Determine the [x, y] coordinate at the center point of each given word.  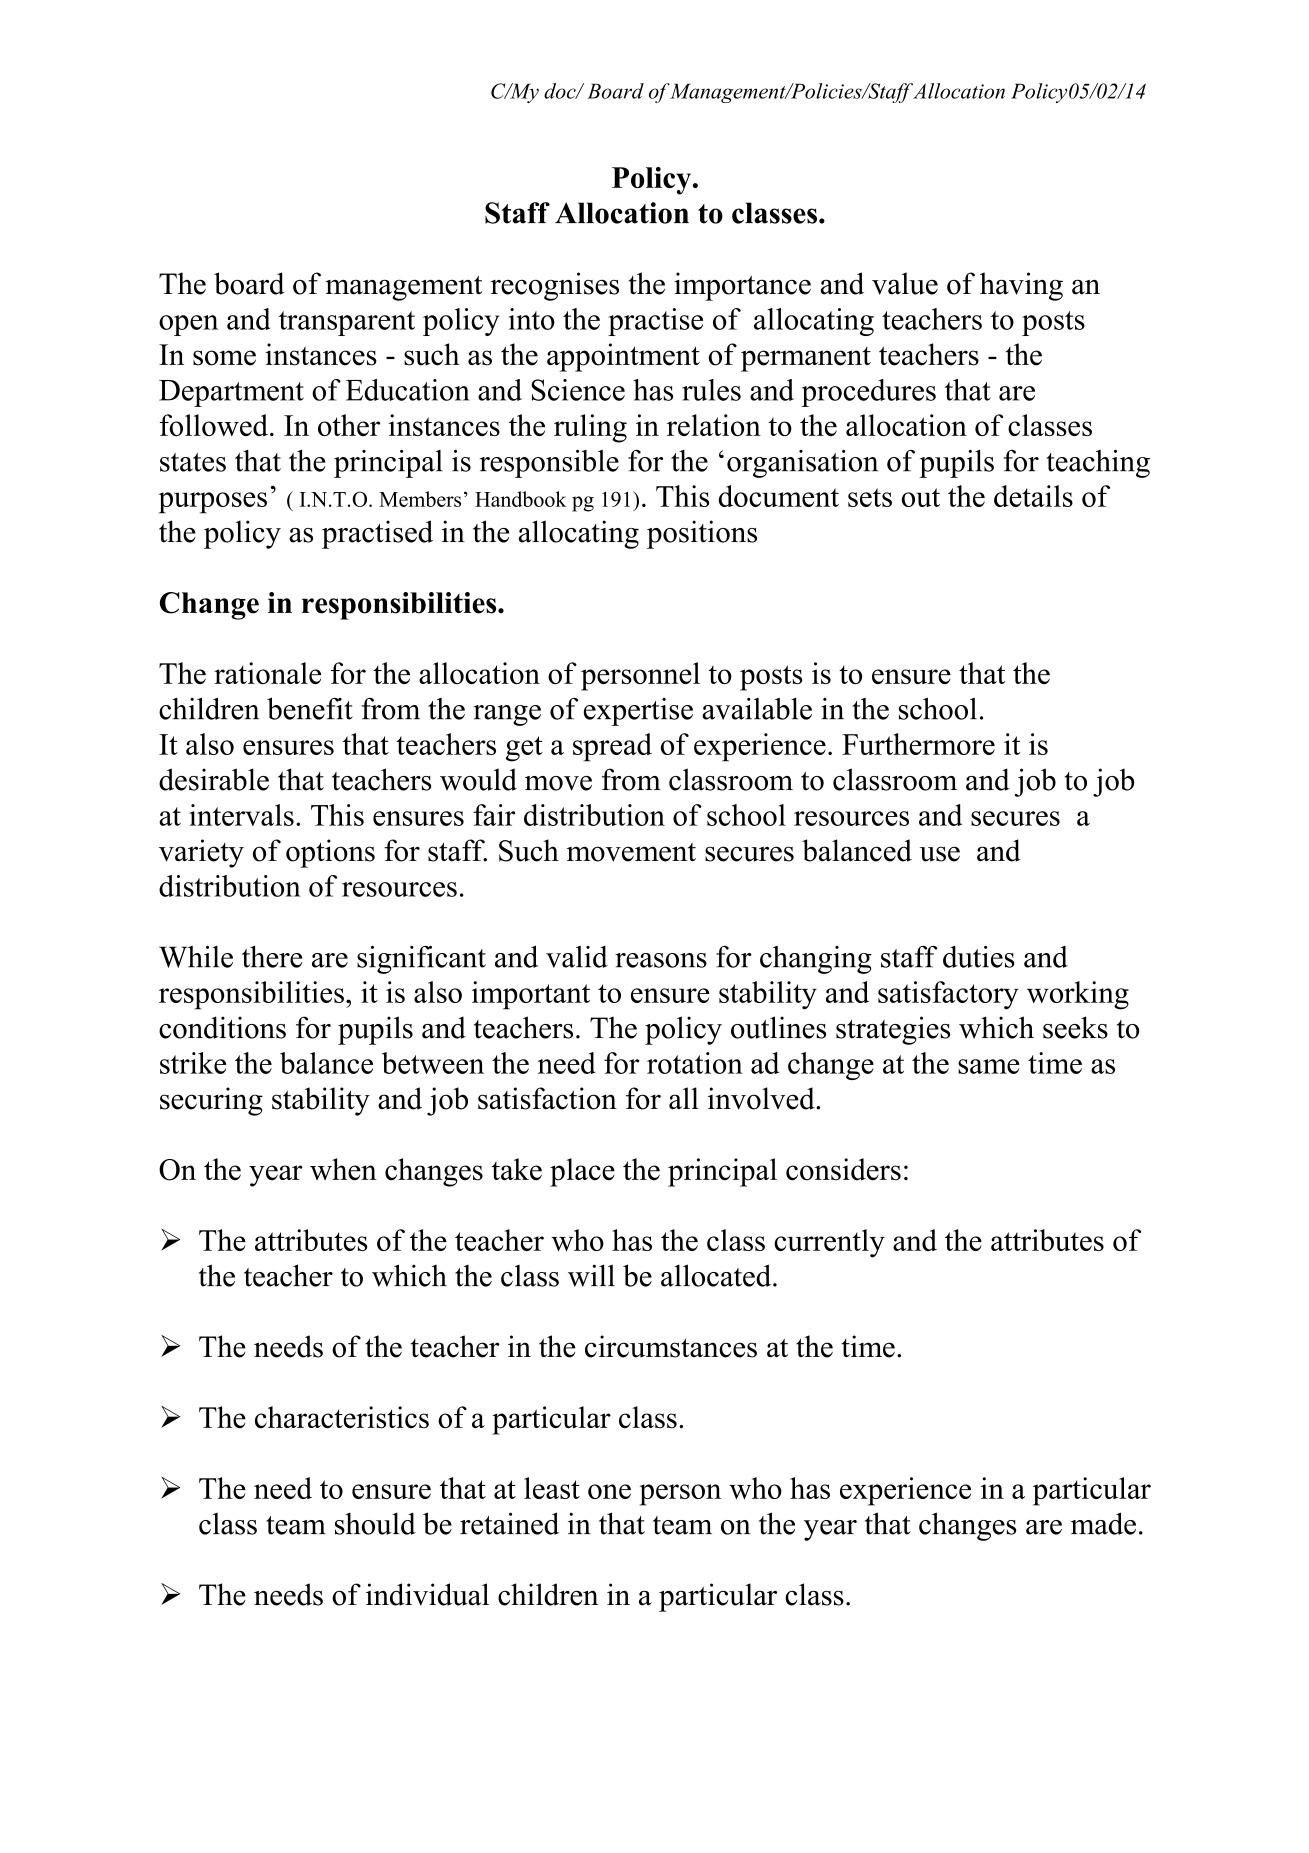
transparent [347, 323]
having [1021, 286]
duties [979, 957]
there [272, 957]
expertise [638, 712]
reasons [661, 960]
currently [829, 1243]
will [591, 1275]
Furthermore [918, 744]
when [343, 1169]
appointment [623, 357]
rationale [267, 673]
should [375, 1523]
